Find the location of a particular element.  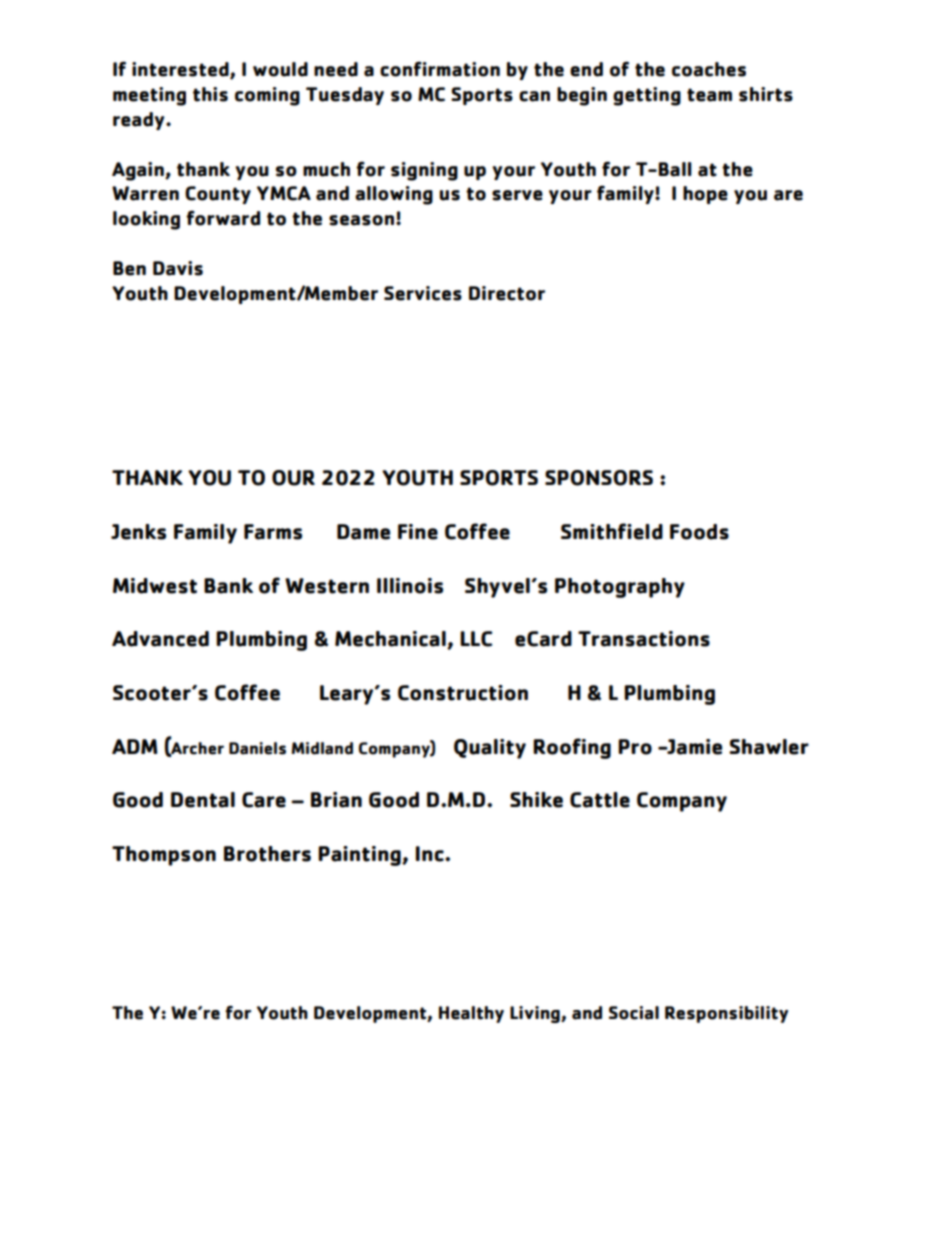

Thompson is located at coordinates (164, 856).
